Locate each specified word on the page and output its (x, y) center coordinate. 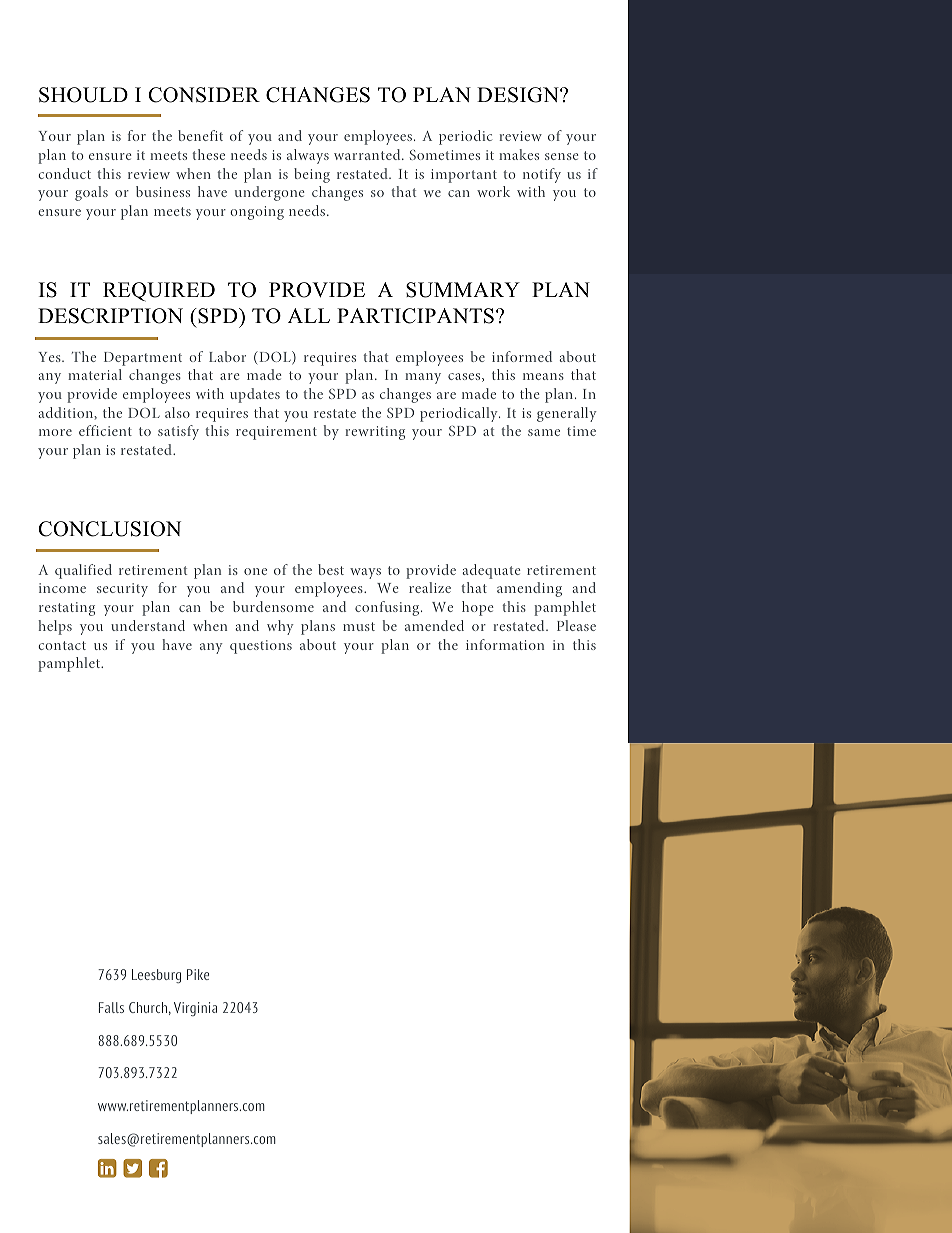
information (505, 644)
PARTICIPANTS (415, 316)
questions (261, 647)
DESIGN (519, 95)
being (312, 175)
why (280, 627)
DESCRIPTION (110, 316)
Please (576, 625)
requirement (276, 433)
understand (148, 625)
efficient (105, 430)
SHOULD (83, 95)
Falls (111, 1007)
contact (62, 645)
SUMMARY (463, 290)
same (544, 432)
